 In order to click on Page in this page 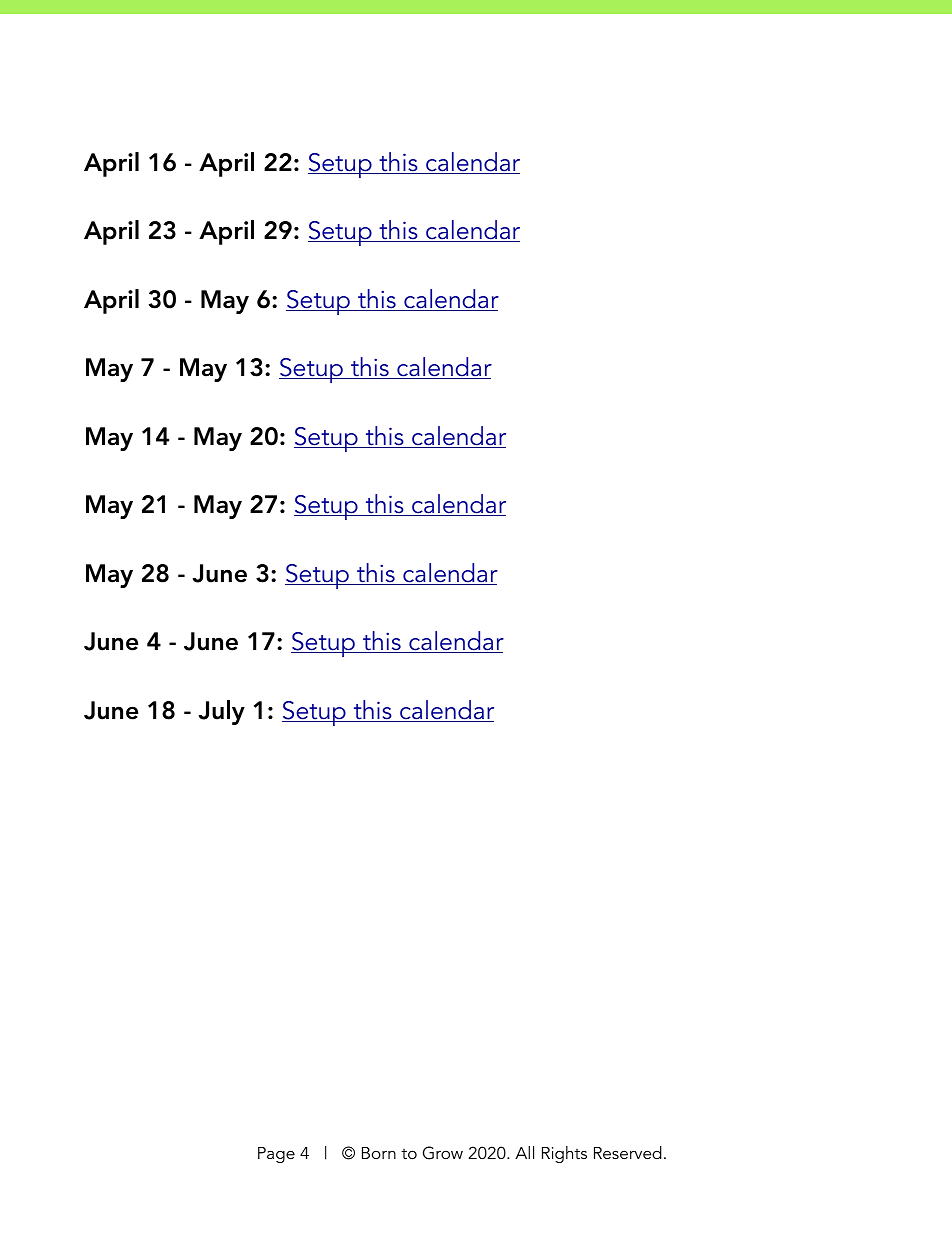, I will do `click(276, 1155)`.
